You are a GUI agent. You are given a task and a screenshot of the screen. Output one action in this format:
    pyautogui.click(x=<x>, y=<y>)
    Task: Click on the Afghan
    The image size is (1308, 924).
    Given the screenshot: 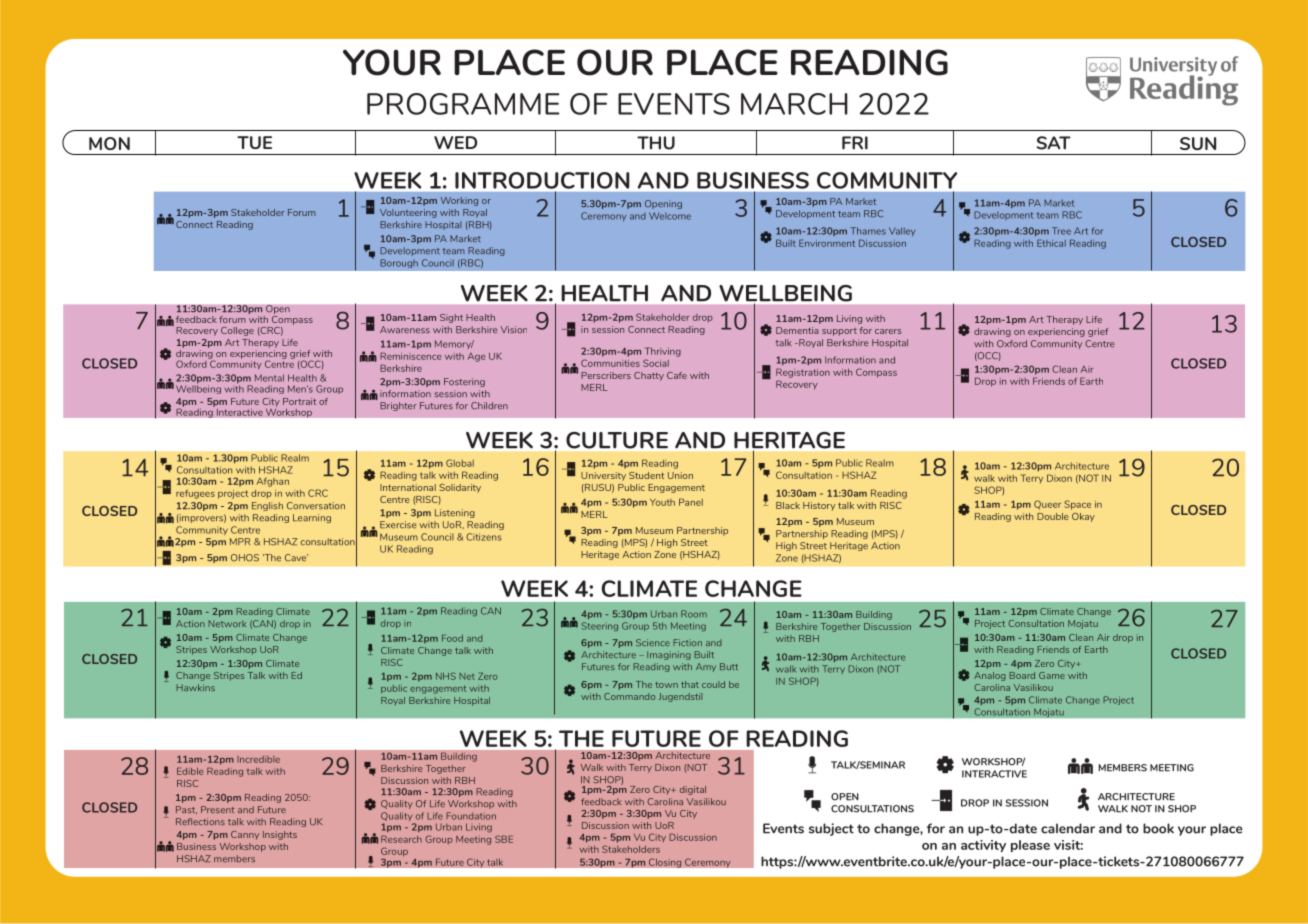 What is the action you would take?
    pyautogui.click(x=272, y=482)
